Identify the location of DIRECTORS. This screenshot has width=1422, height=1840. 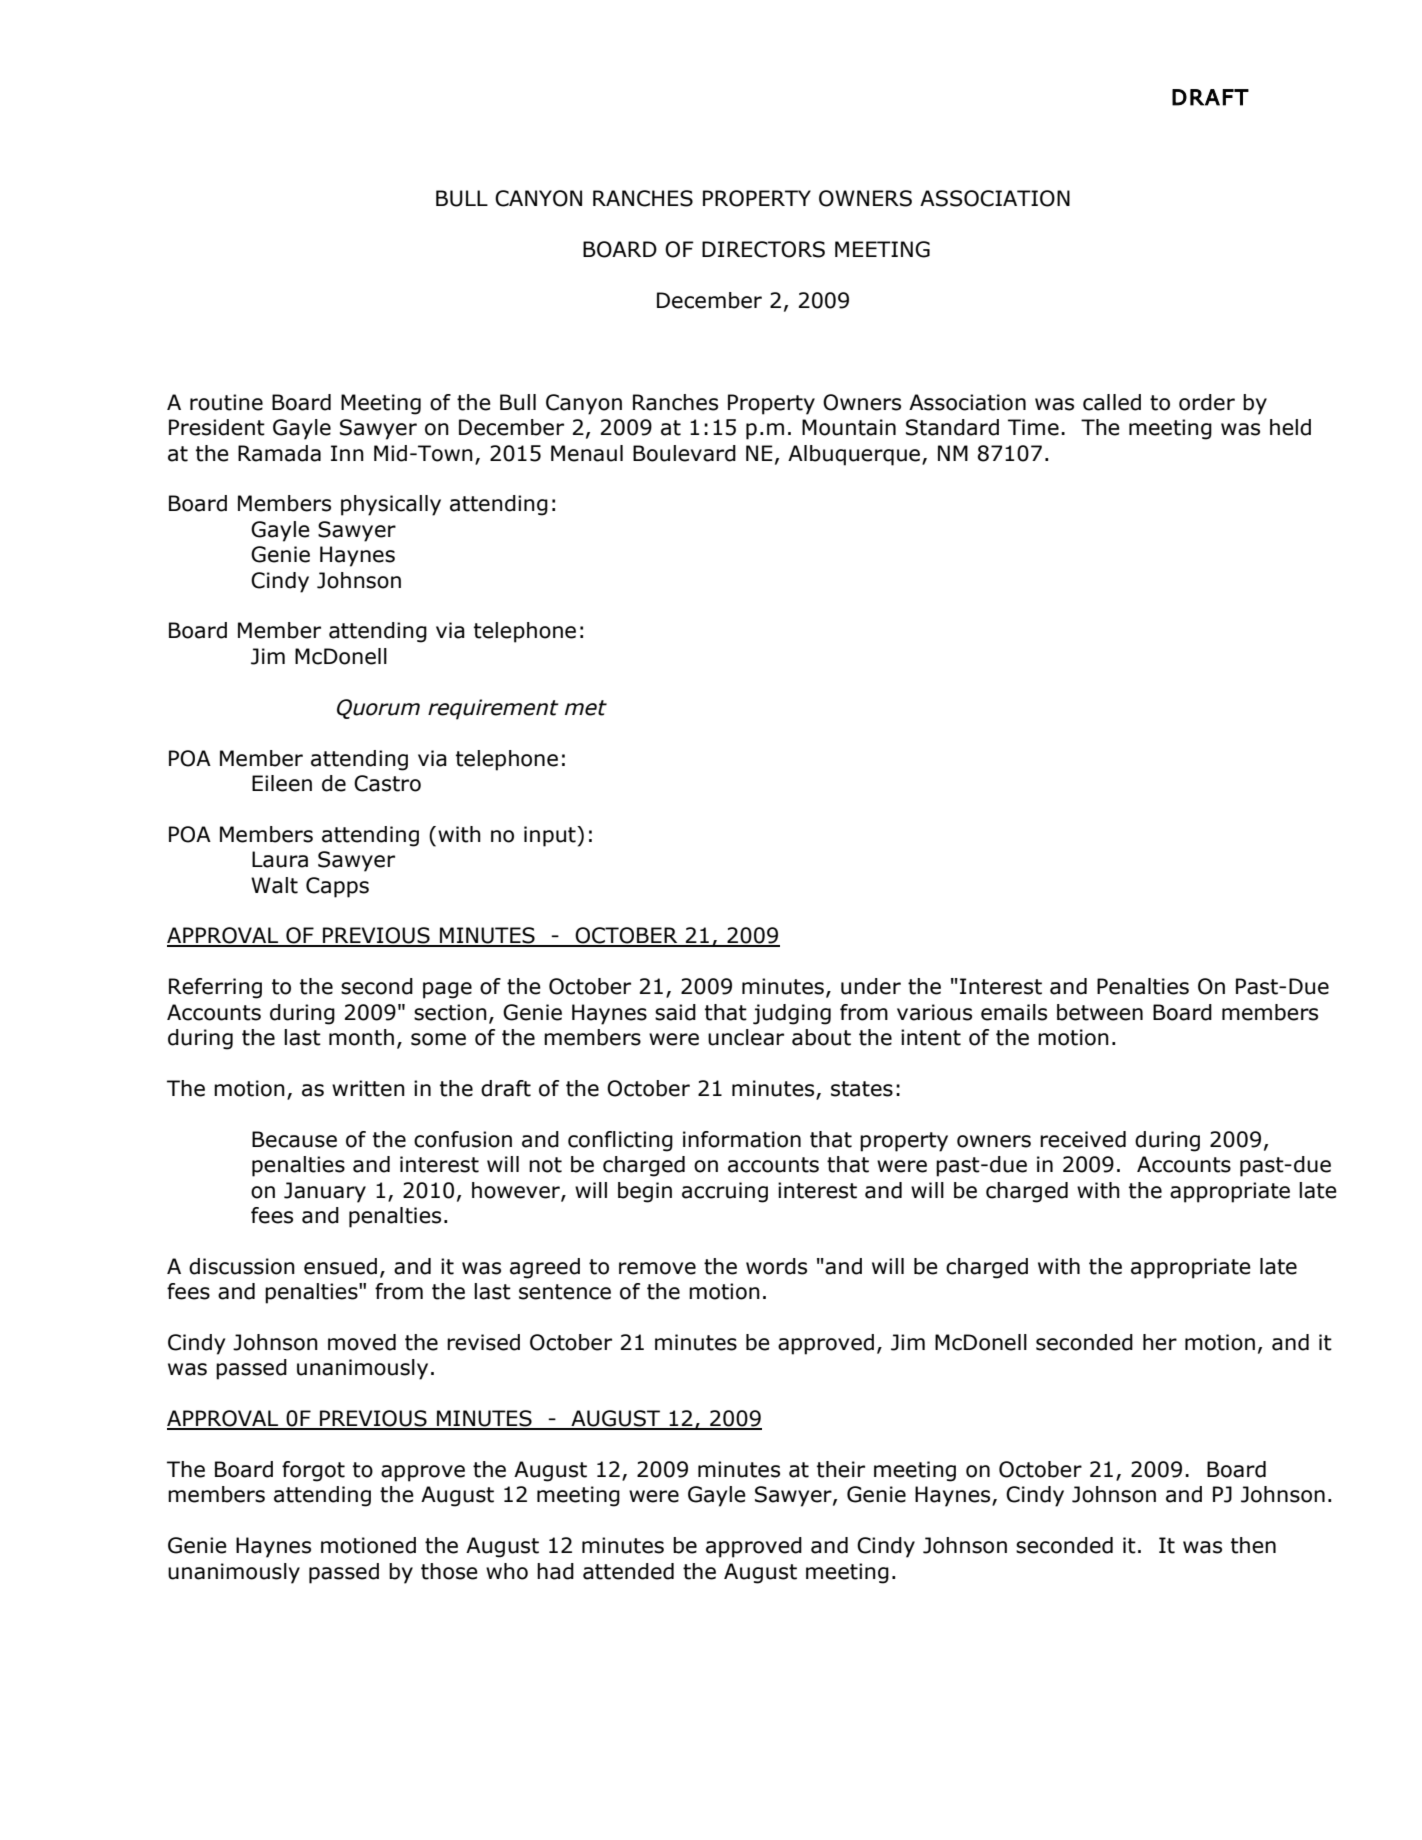
(763, 249).
